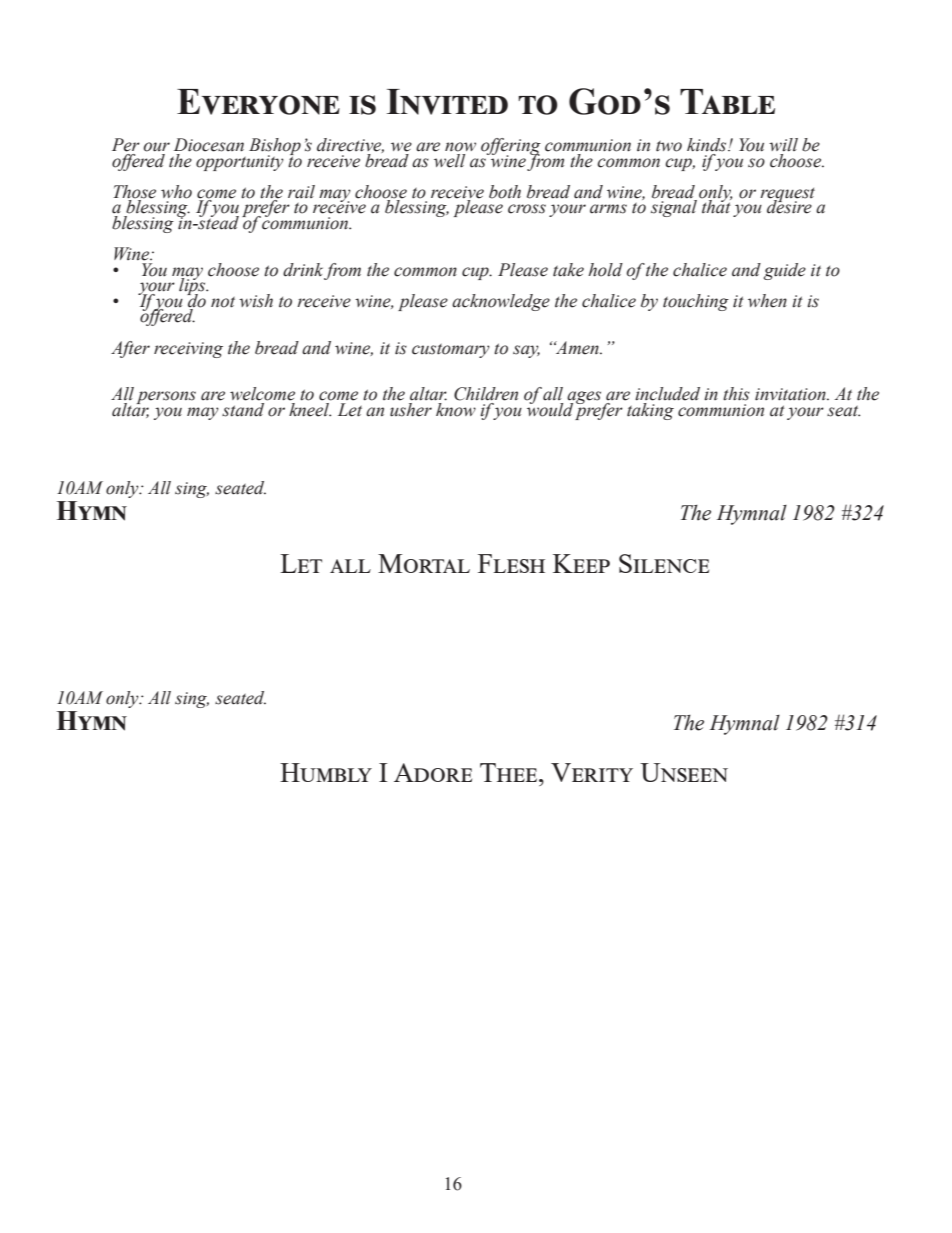 The image size is (952, 1233). I want to click on Flesh, so click(511, 563).
